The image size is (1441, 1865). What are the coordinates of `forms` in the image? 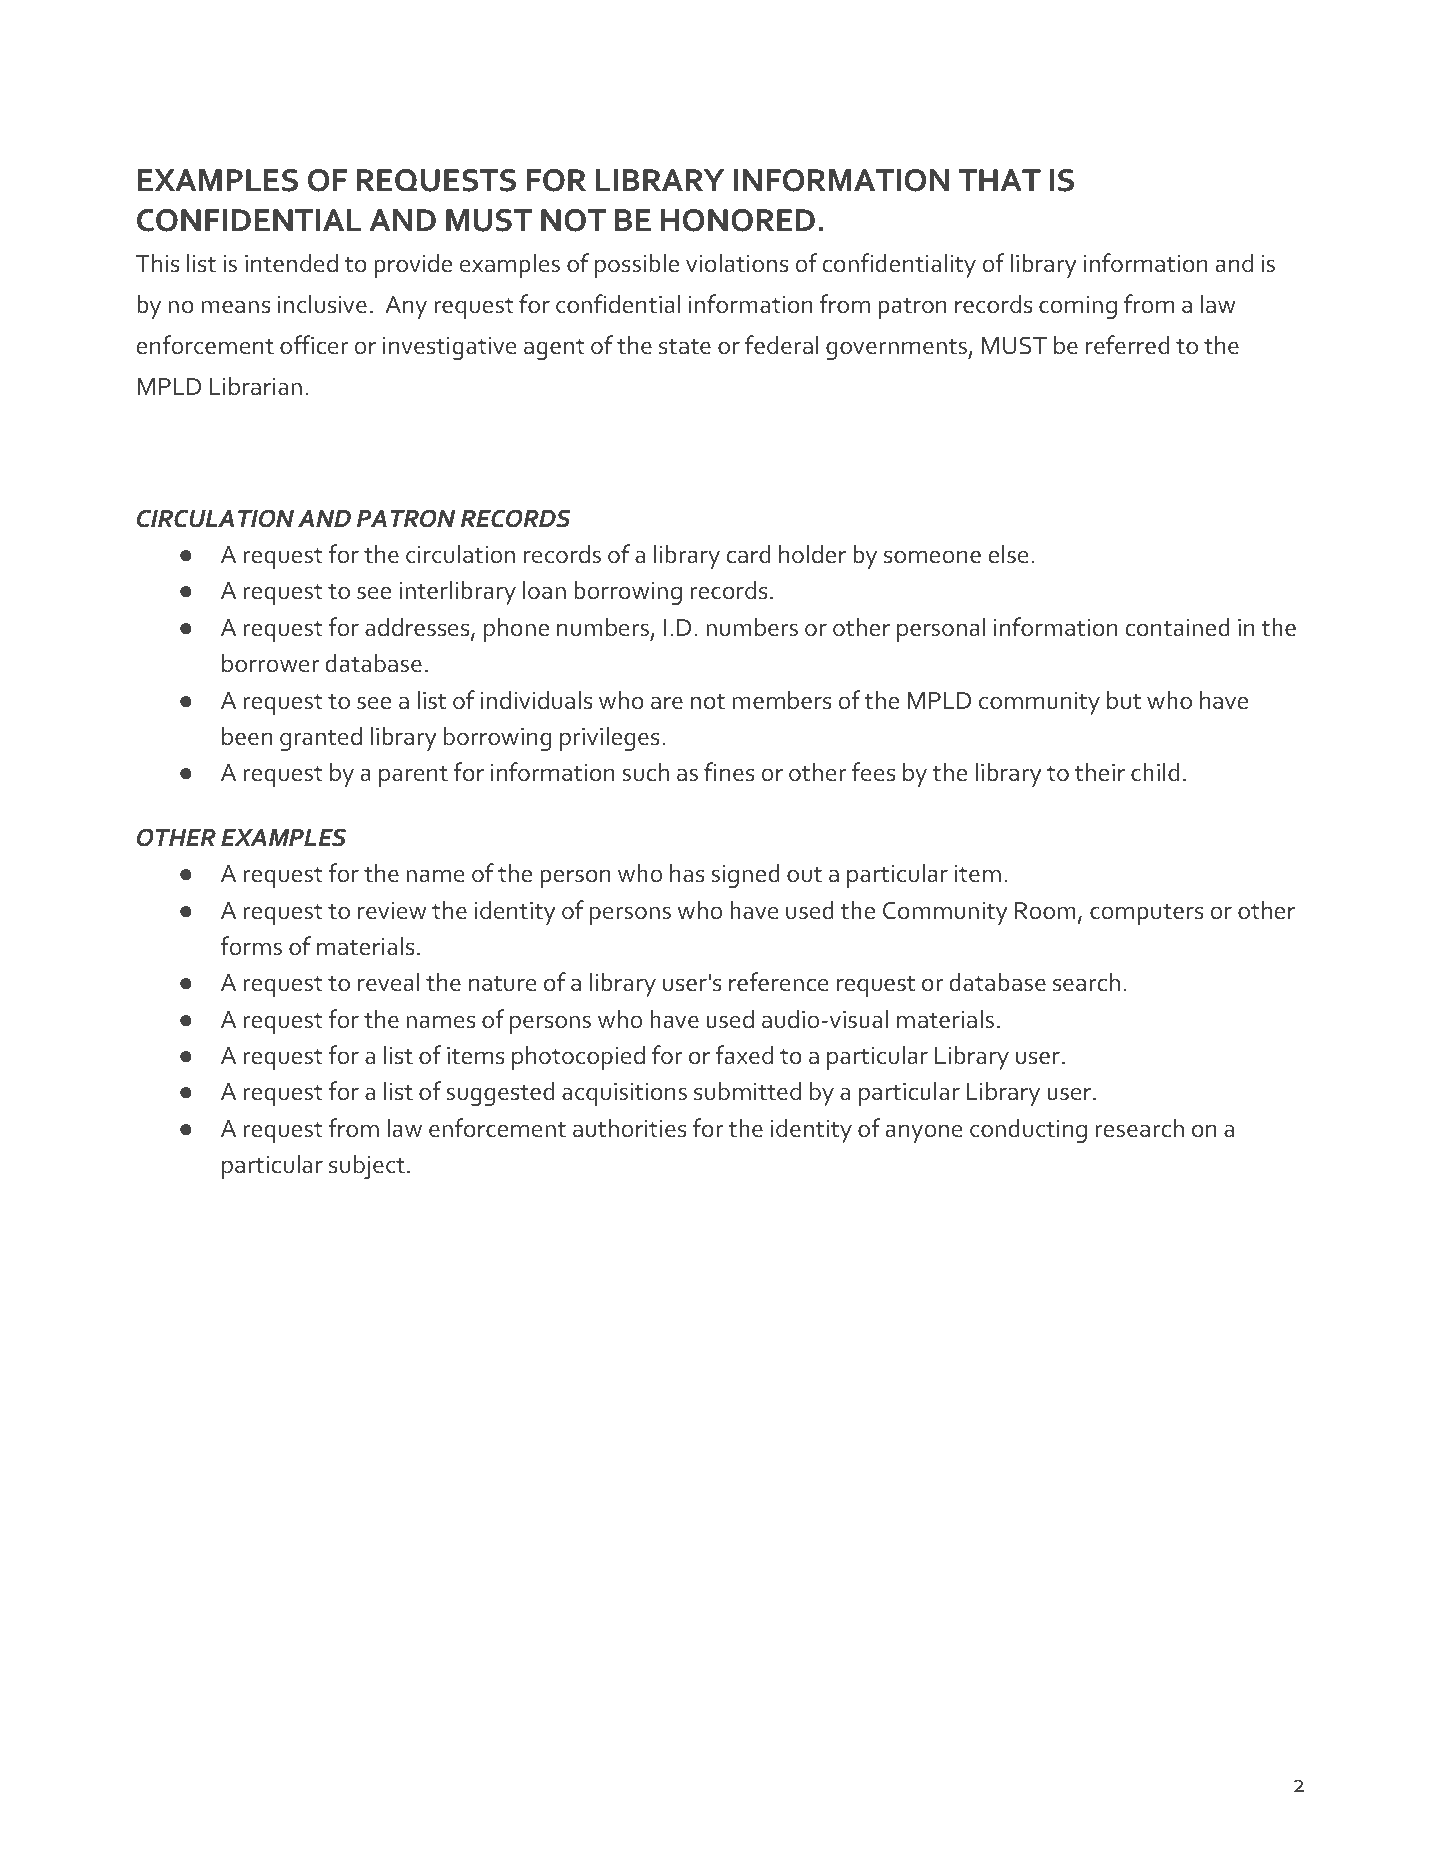 It's located at (251, 946).
